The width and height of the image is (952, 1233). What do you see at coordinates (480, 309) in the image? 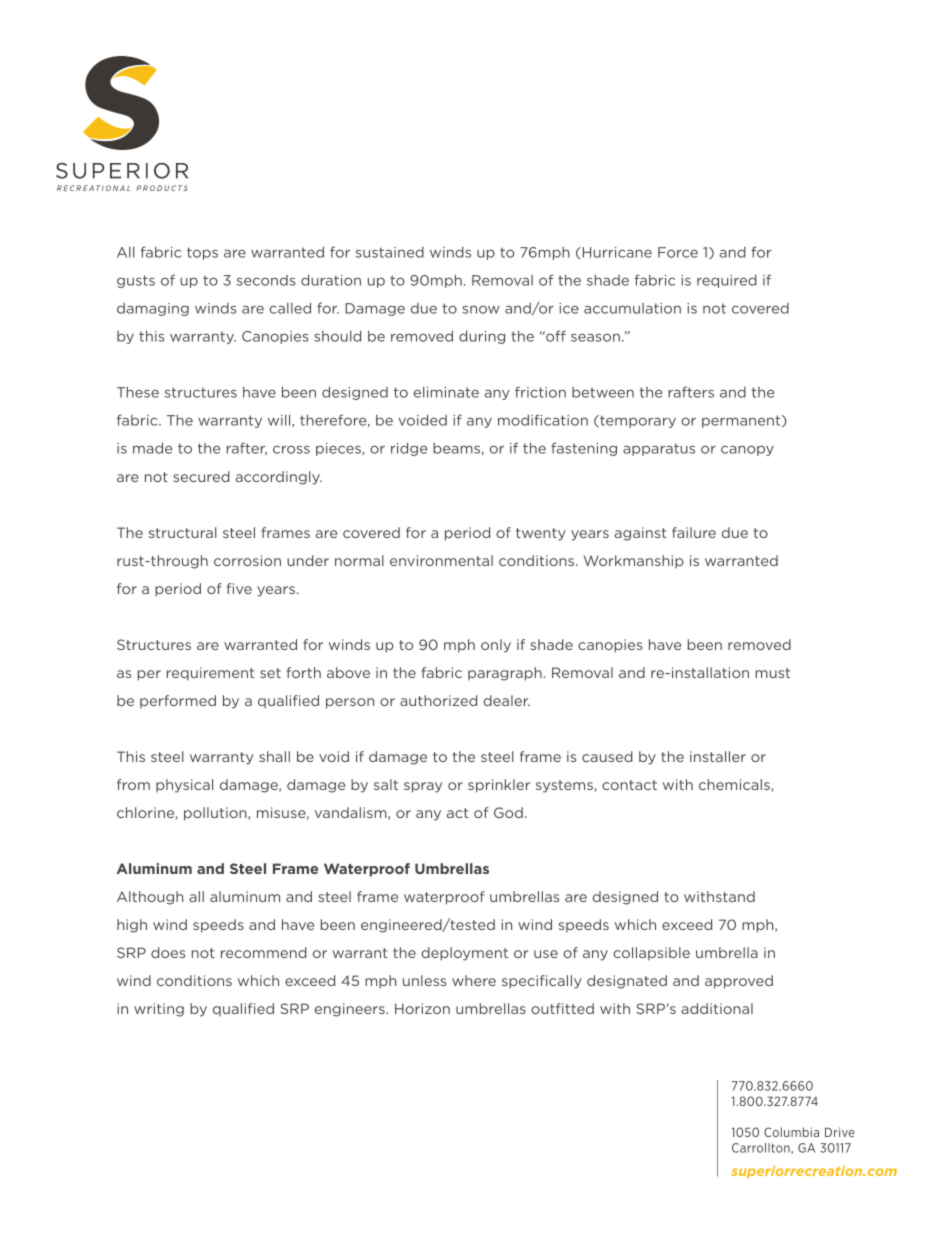
I see `snow` at bounding box center [480, 309].
